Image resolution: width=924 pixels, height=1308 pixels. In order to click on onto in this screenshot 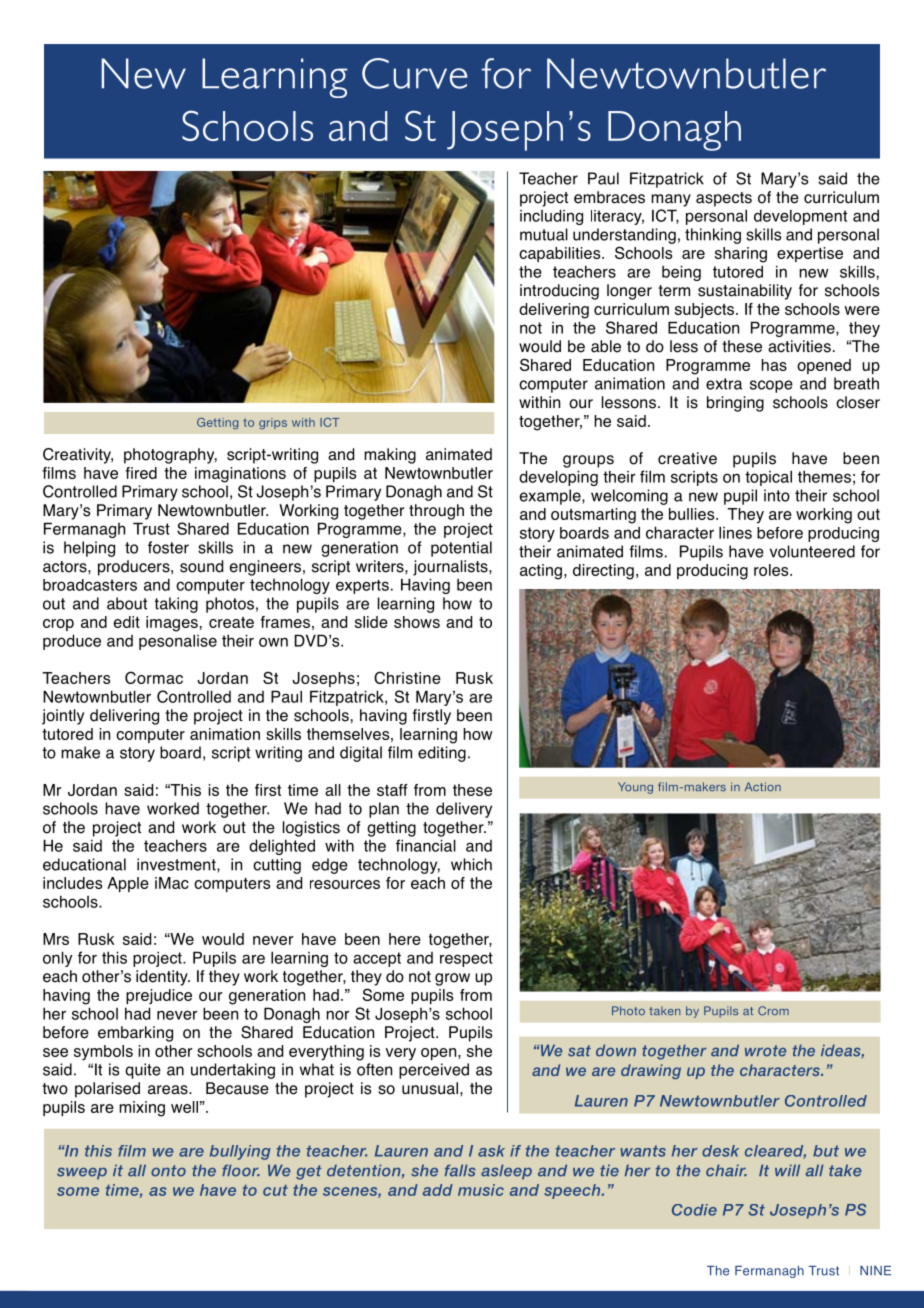, I will do `click(168, 1171)`.
